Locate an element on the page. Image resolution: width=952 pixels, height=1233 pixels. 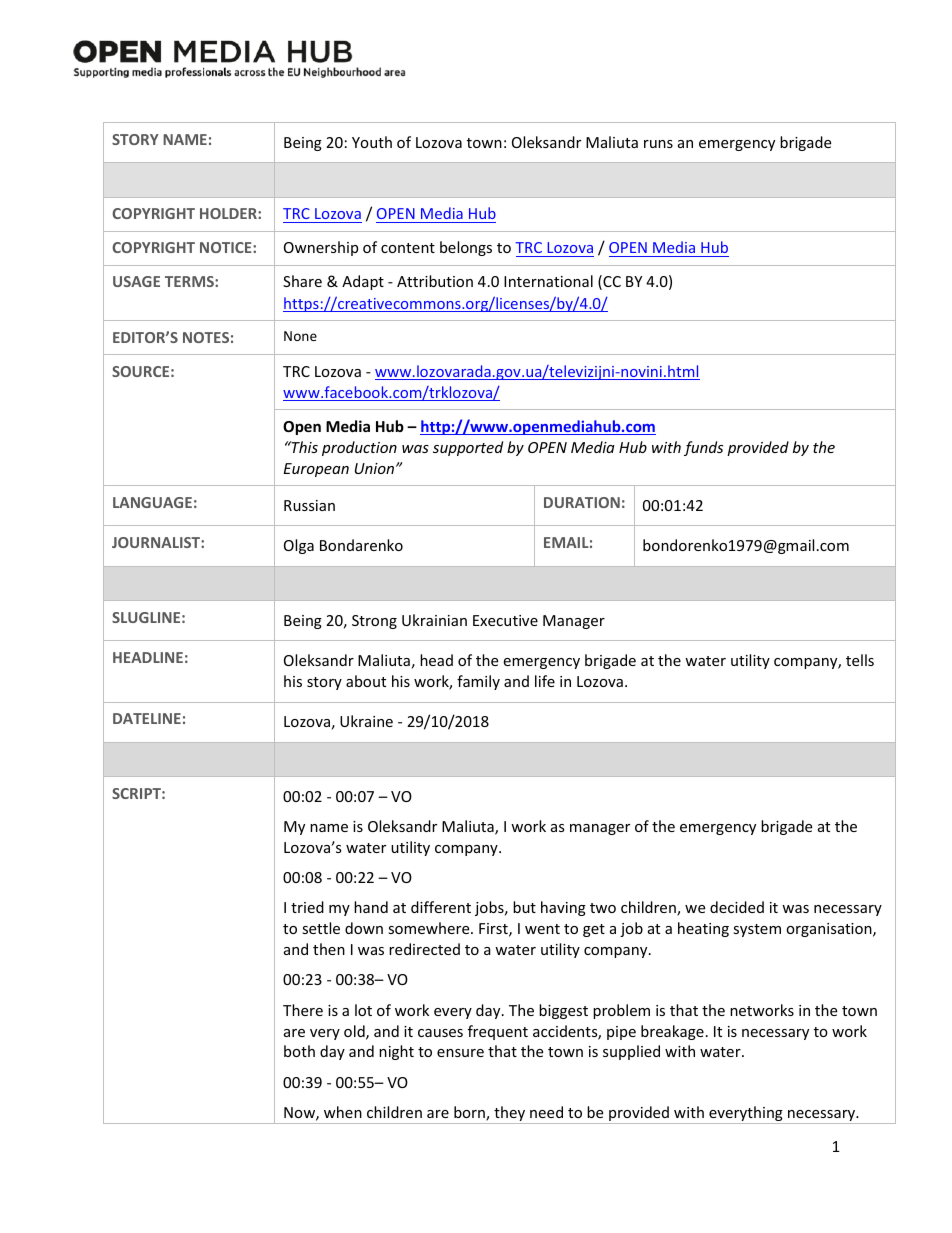
tells is located at coordinates (860, 660).
